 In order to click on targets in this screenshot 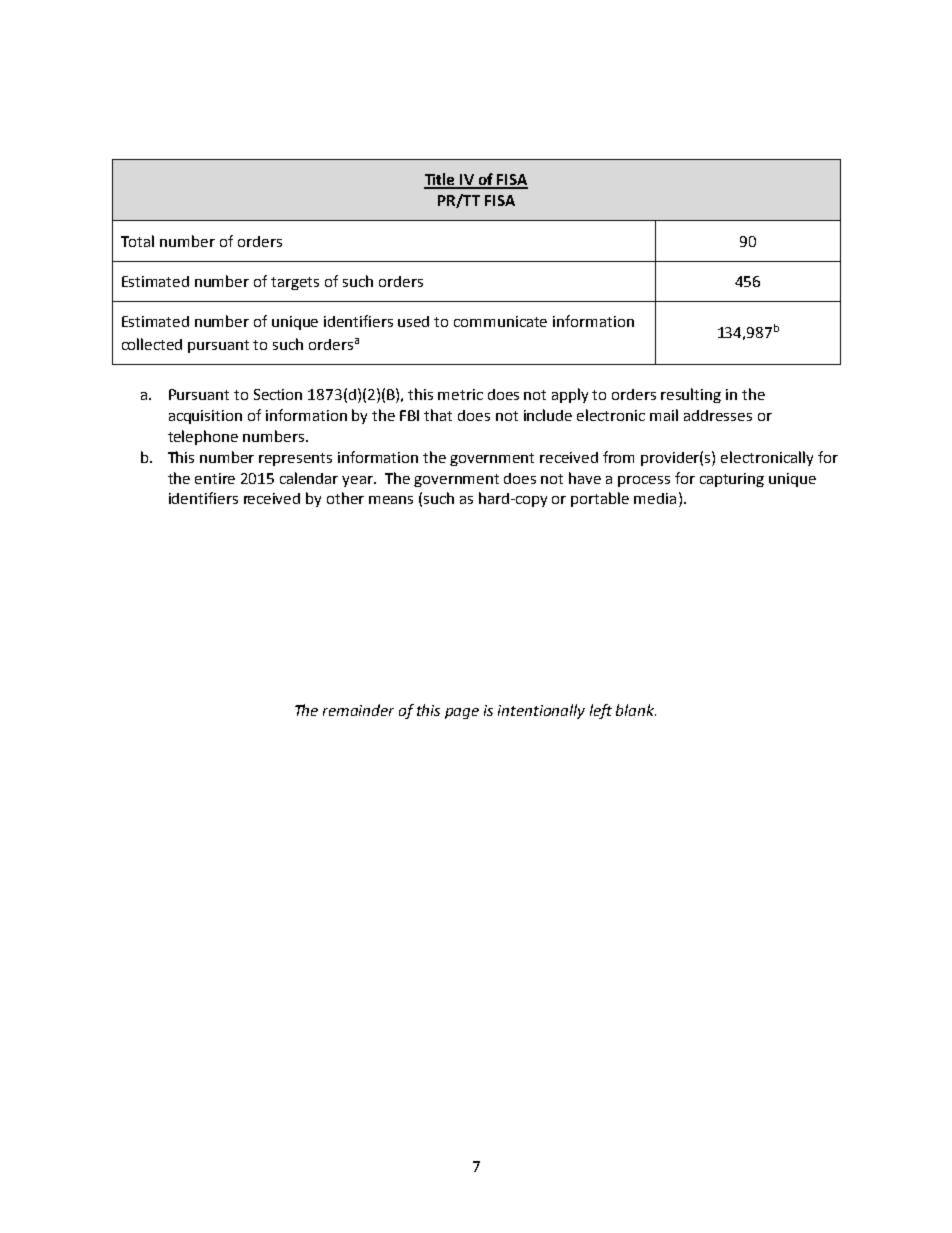, I will do `click(295, 283)`.
